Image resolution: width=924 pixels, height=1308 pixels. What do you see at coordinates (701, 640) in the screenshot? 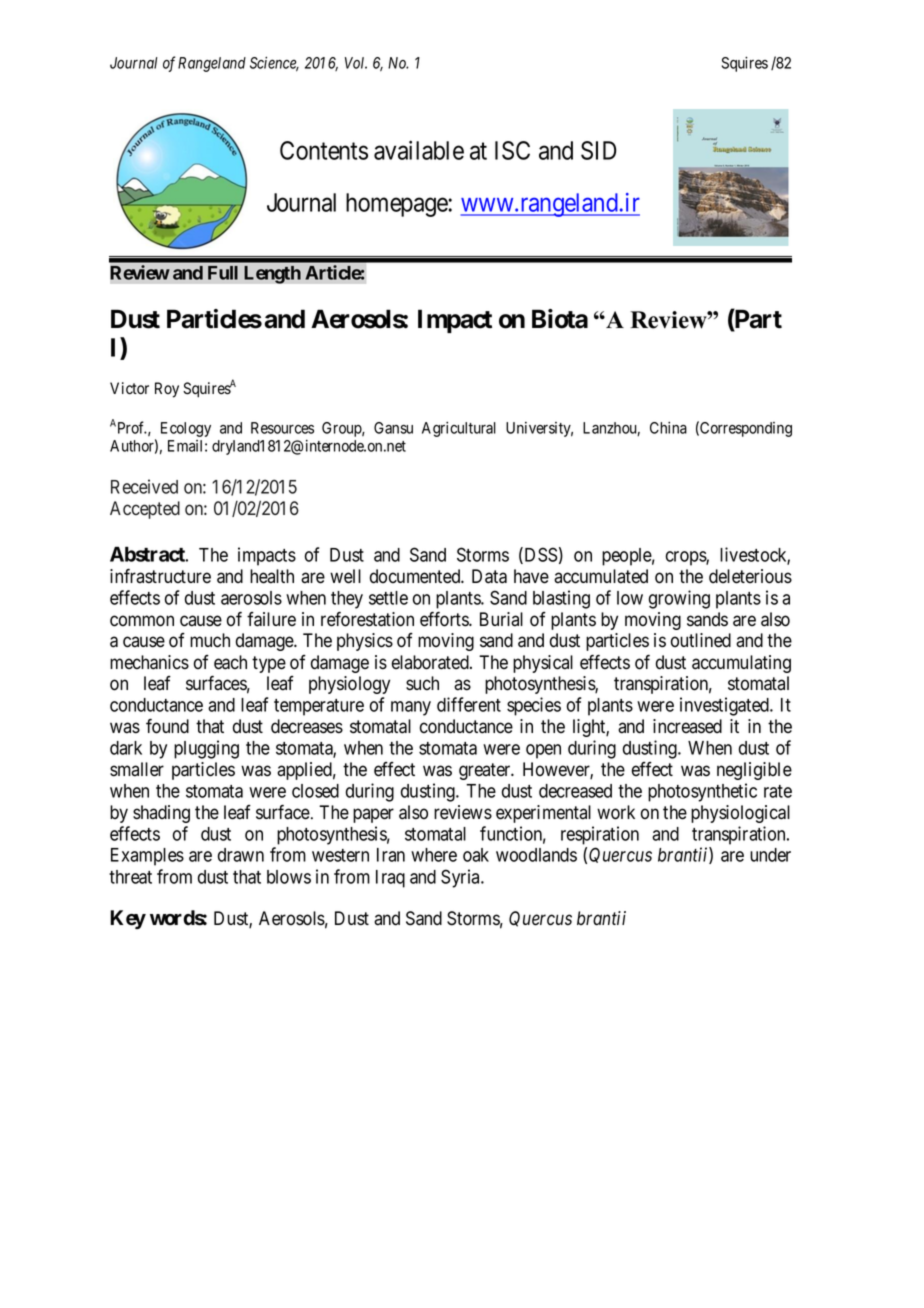
I see `outlined` at bounding box center [701, 640].
